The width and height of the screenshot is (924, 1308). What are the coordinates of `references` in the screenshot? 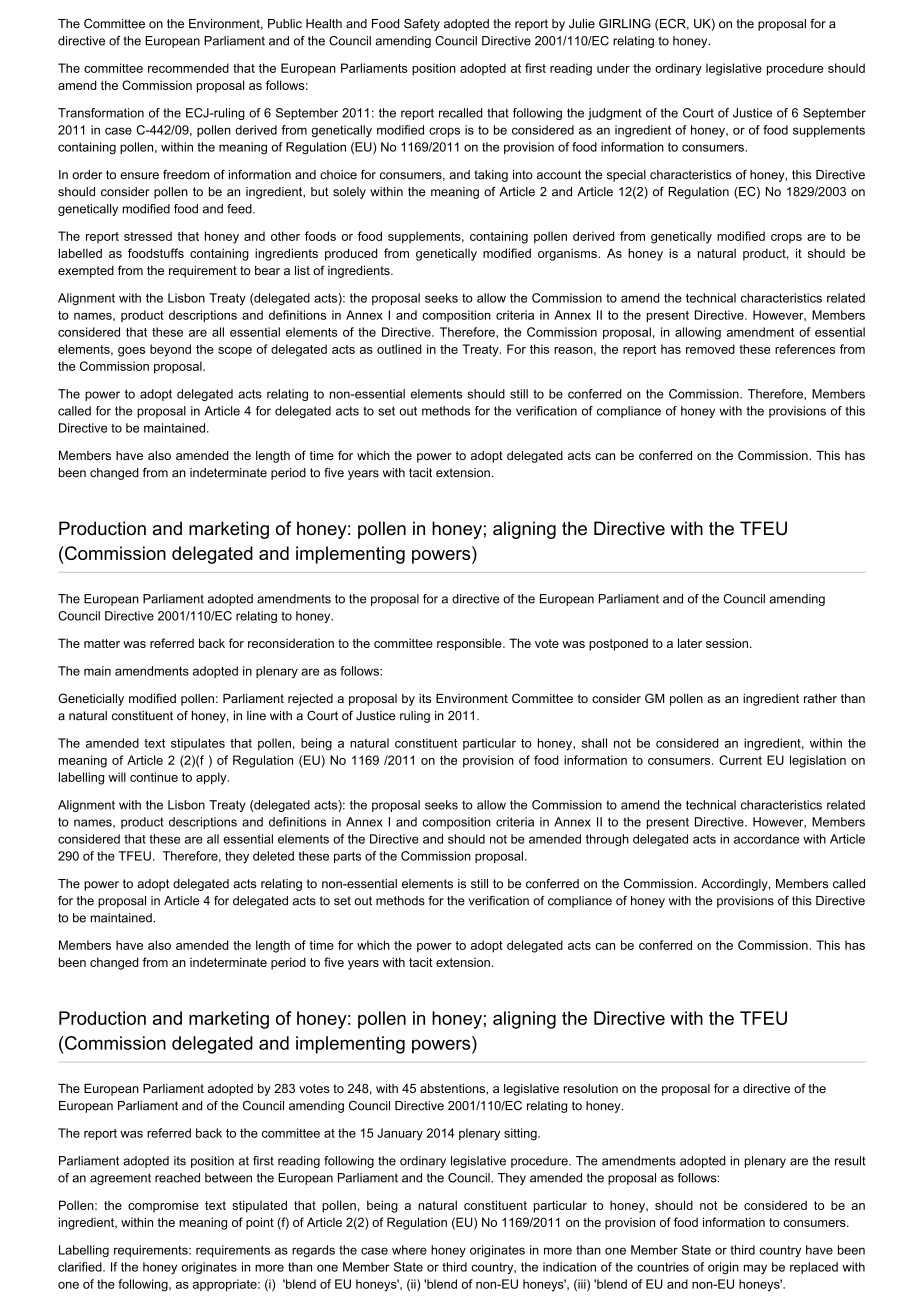 It's located at (805, 349).
